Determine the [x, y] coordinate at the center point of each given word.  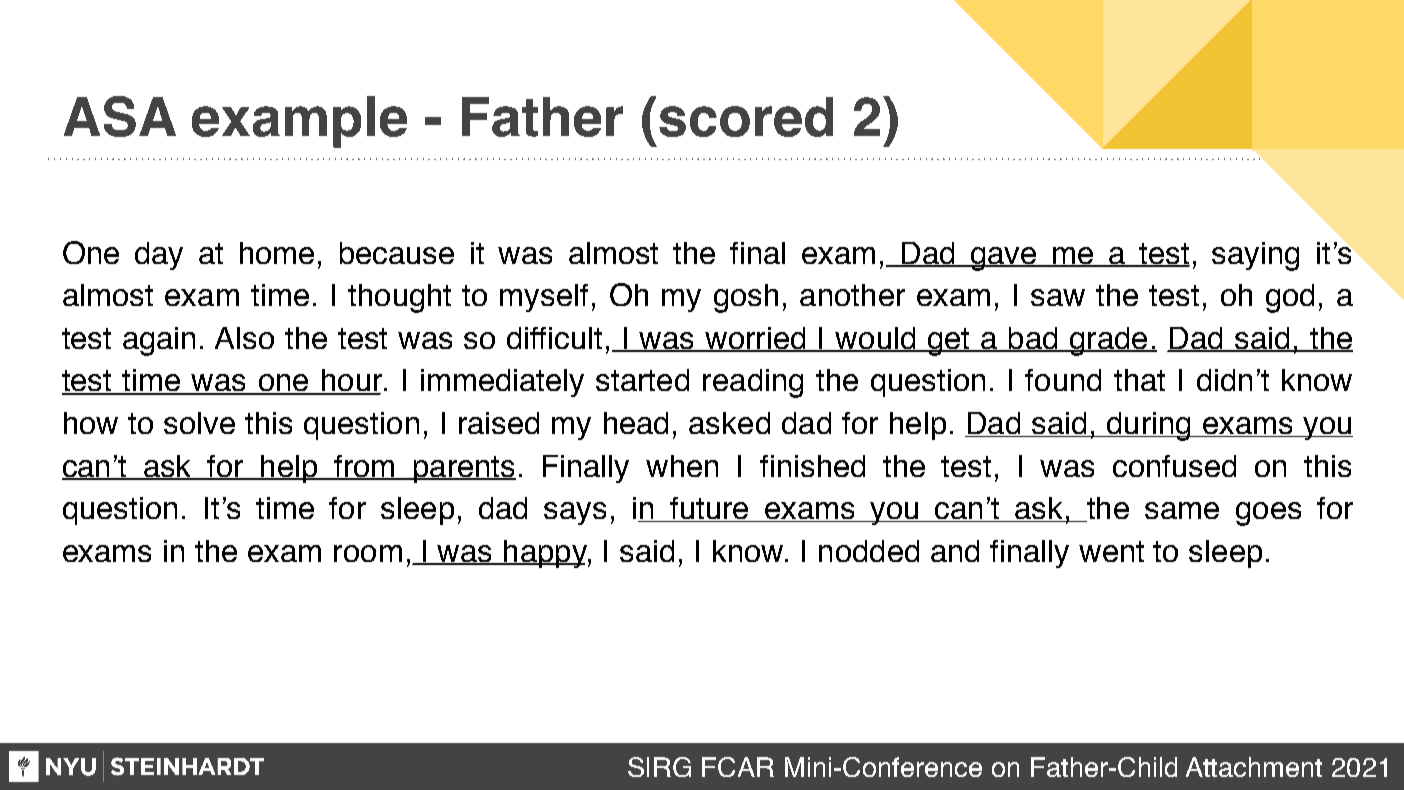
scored [746, 117]
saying [1255, 256]
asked [729, 423]
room [368, 553]
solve [199, 423]
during [1148, 426]
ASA [120, 116]
